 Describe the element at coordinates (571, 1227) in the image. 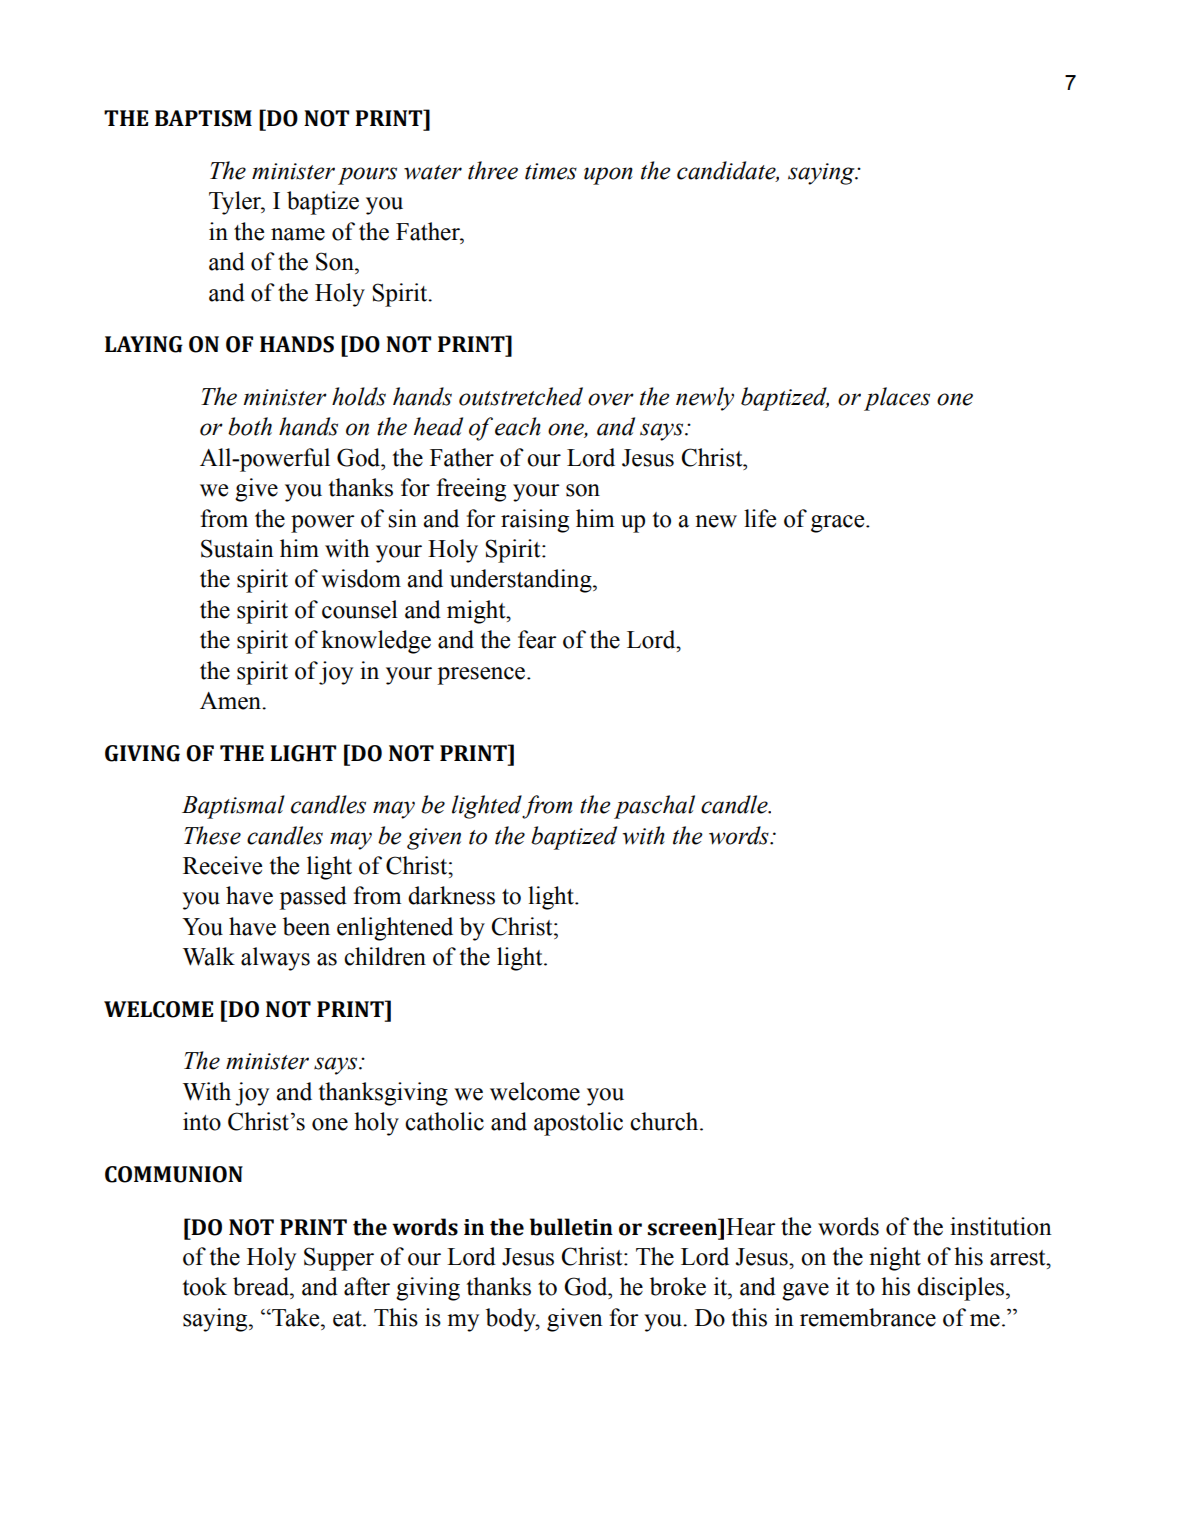

I see `bulletin` at that location.
